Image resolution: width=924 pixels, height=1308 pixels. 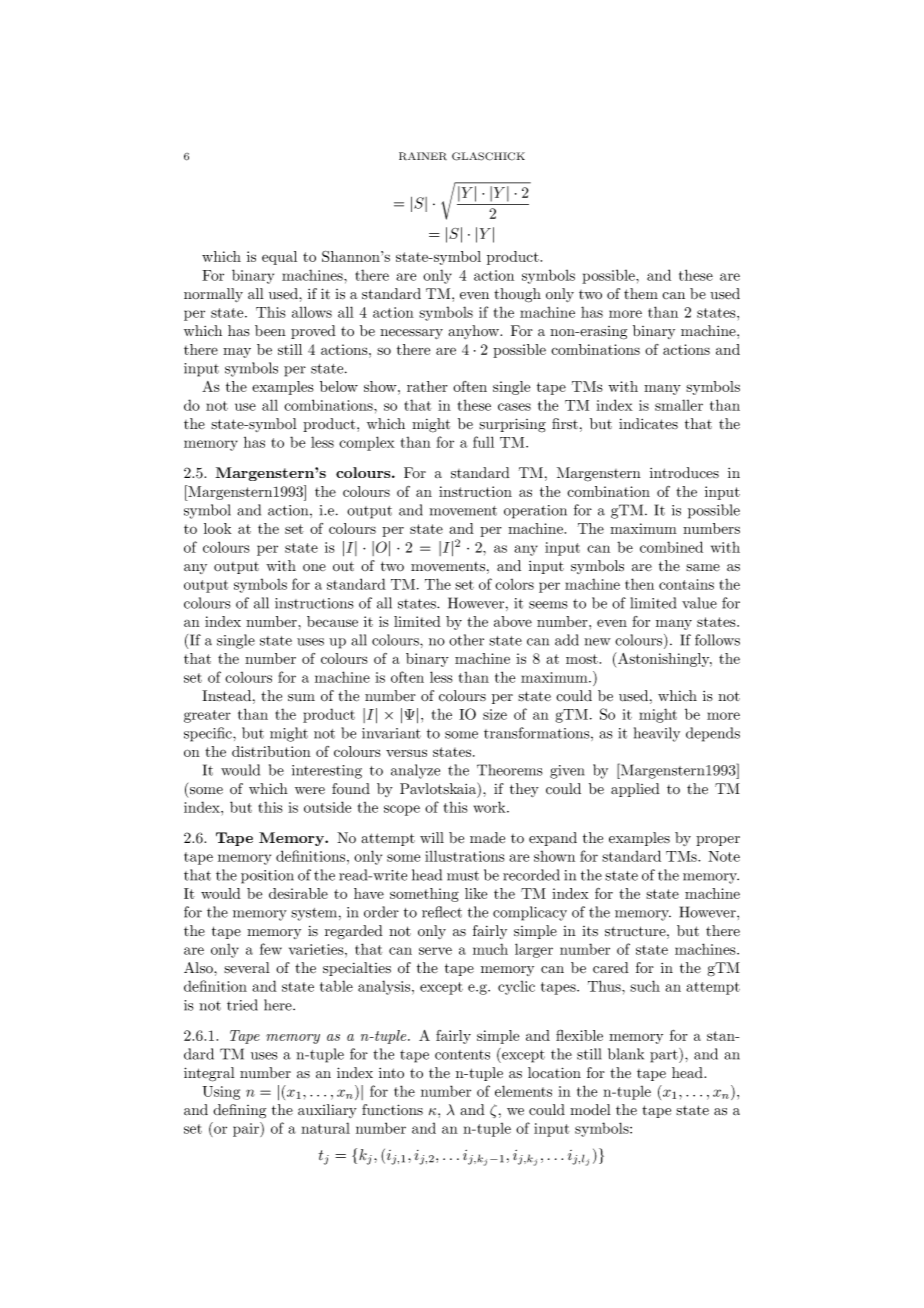 What do you see at coordinates (491, 807) in the image?
I see `work` at bounding box center [491, 807].
